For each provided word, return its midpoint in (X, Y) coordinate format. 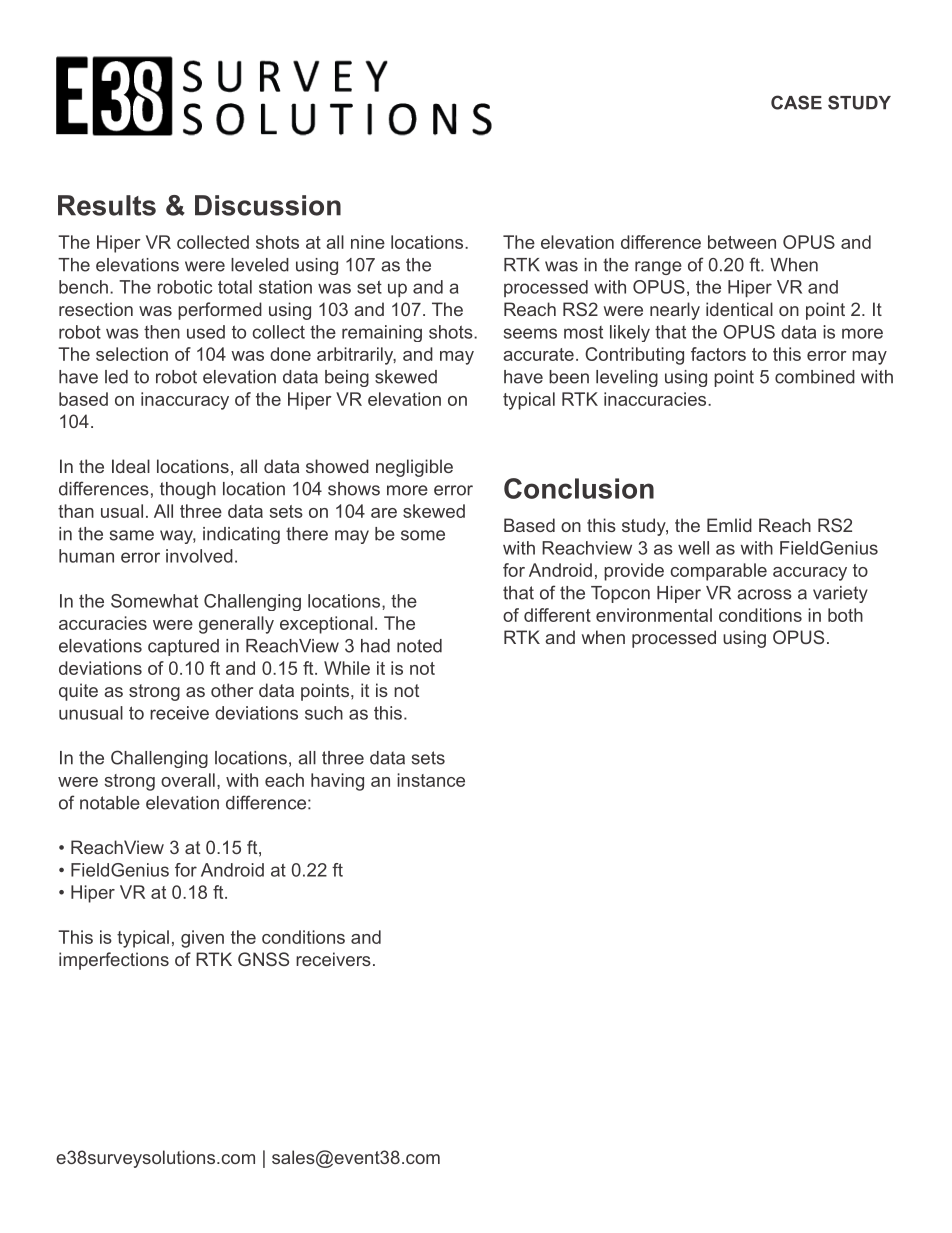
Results (107, 205)
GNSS (263, 959)
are (384, 513)
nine (368, 242)
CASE (796, 102)
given (202, 939)
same (132, 535)
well (693, 548)
